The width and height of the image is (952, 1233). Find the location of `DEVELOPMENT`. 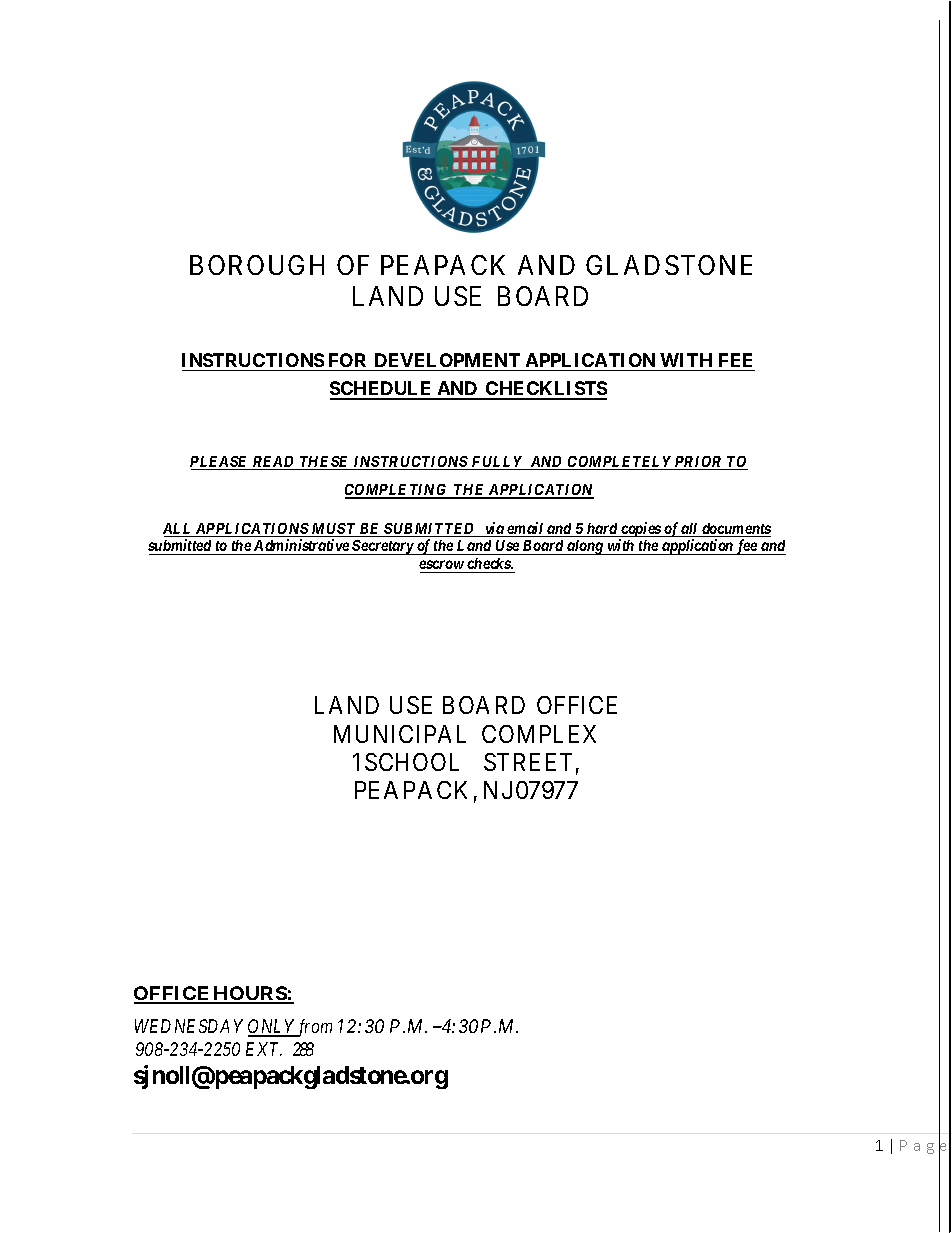

DEVELOPMENT is located at coordinates (447, 360).
